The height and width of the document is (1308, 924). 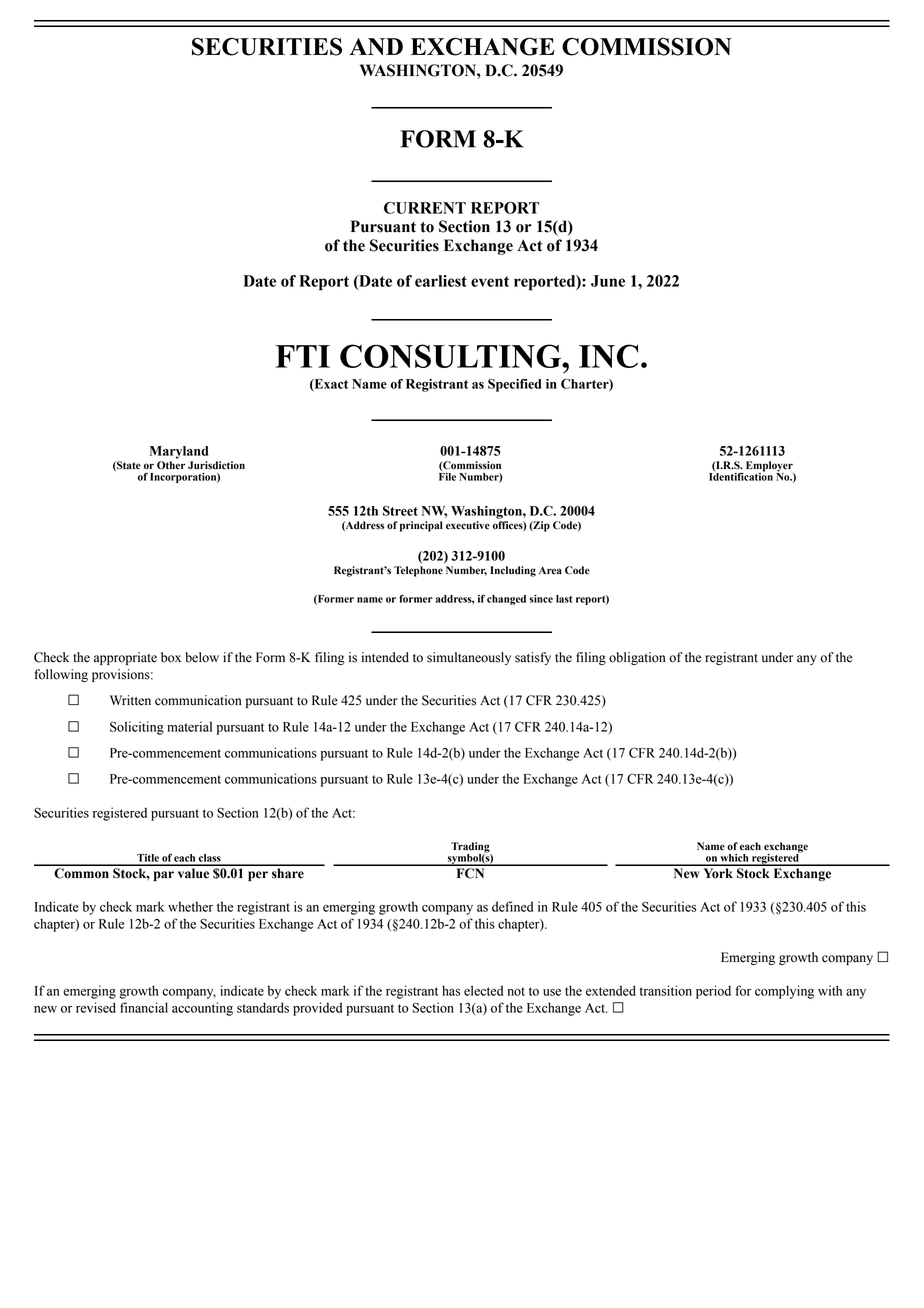 I want to click on Soliciting, so click(x=137, y=728).
